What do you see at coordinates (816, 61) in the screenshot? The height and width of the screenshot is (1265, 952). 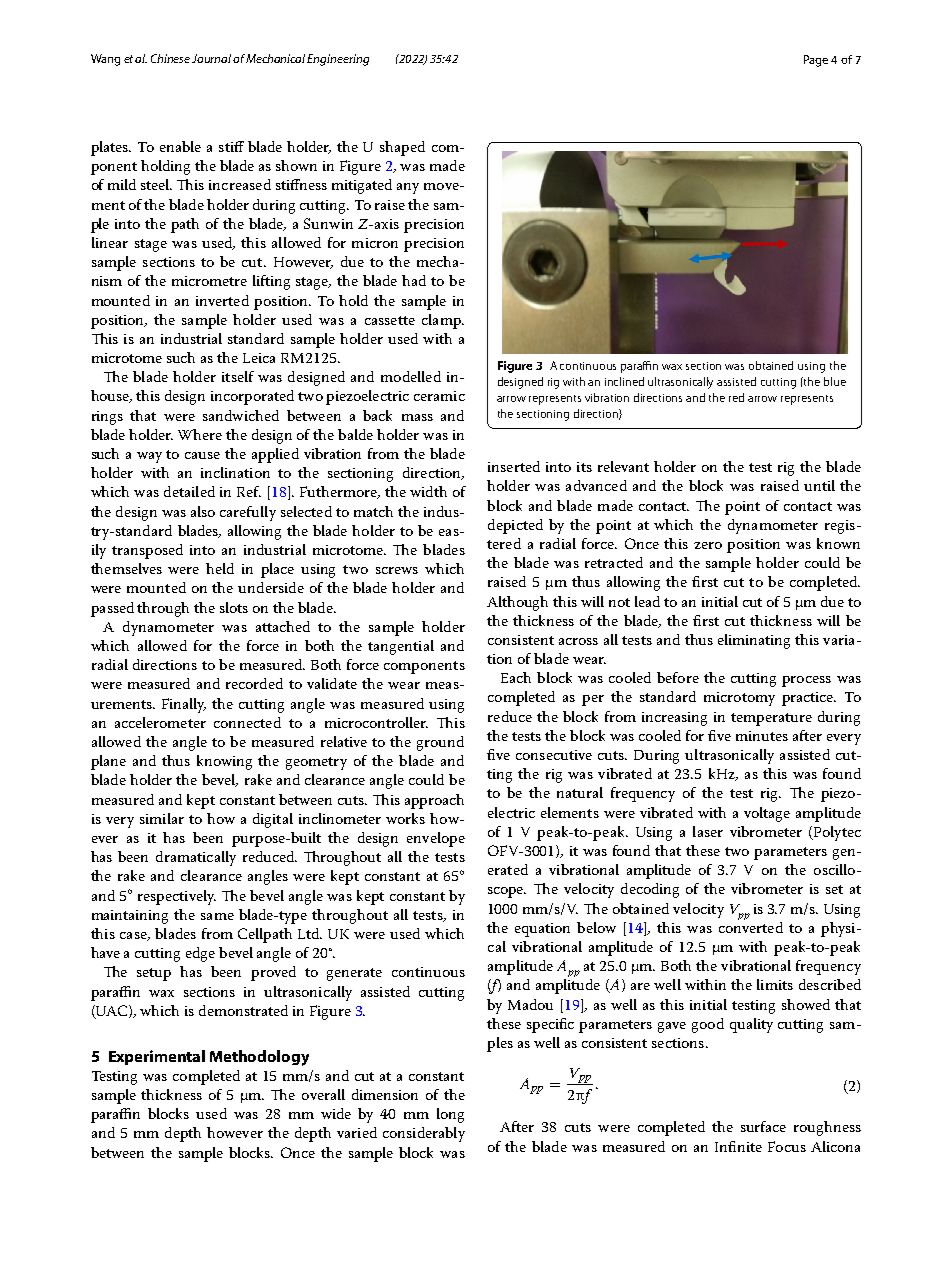 I see `Page` at bounding box center [816, 61].
